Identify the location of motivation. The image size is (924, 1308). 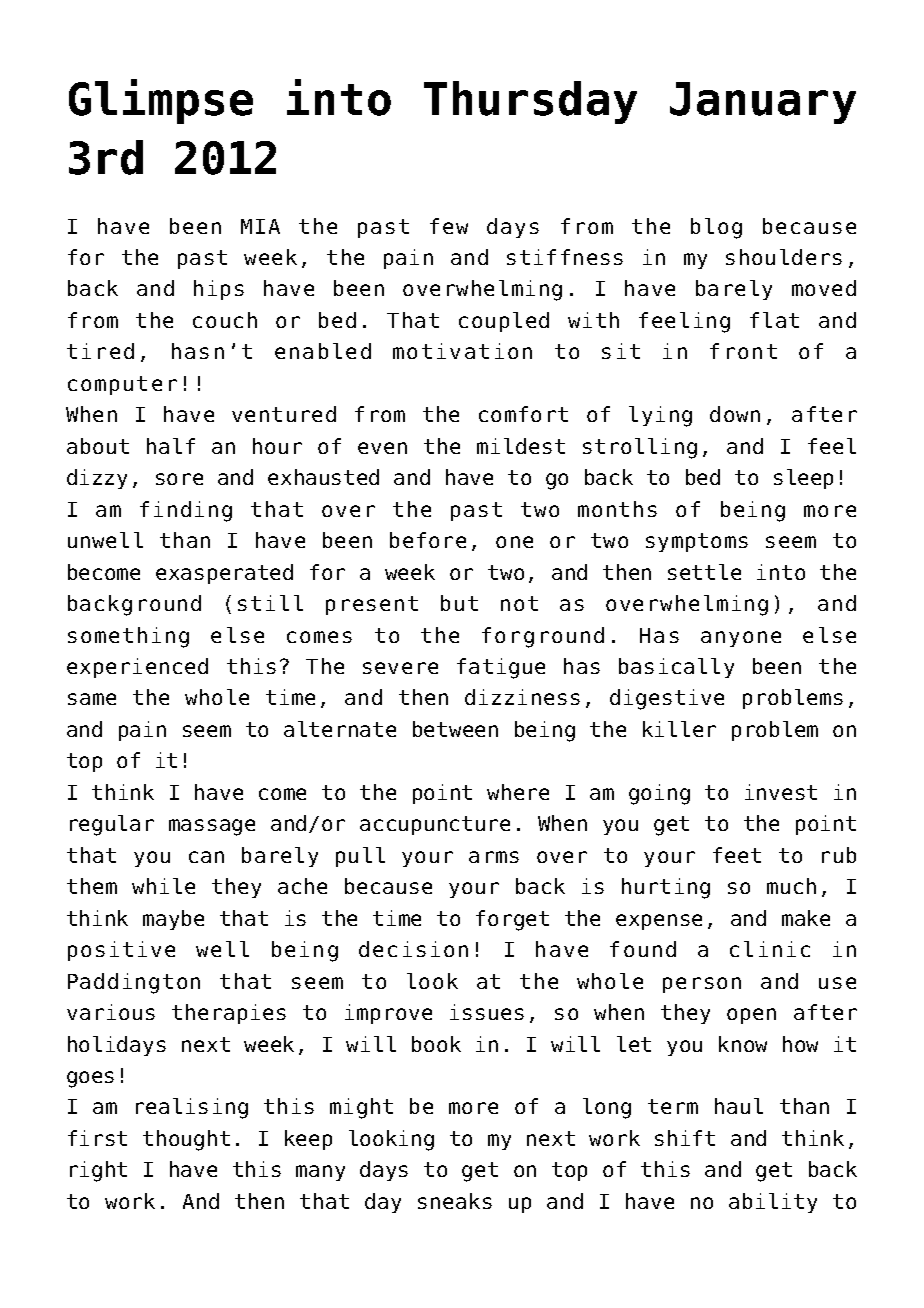
(462, 351).
